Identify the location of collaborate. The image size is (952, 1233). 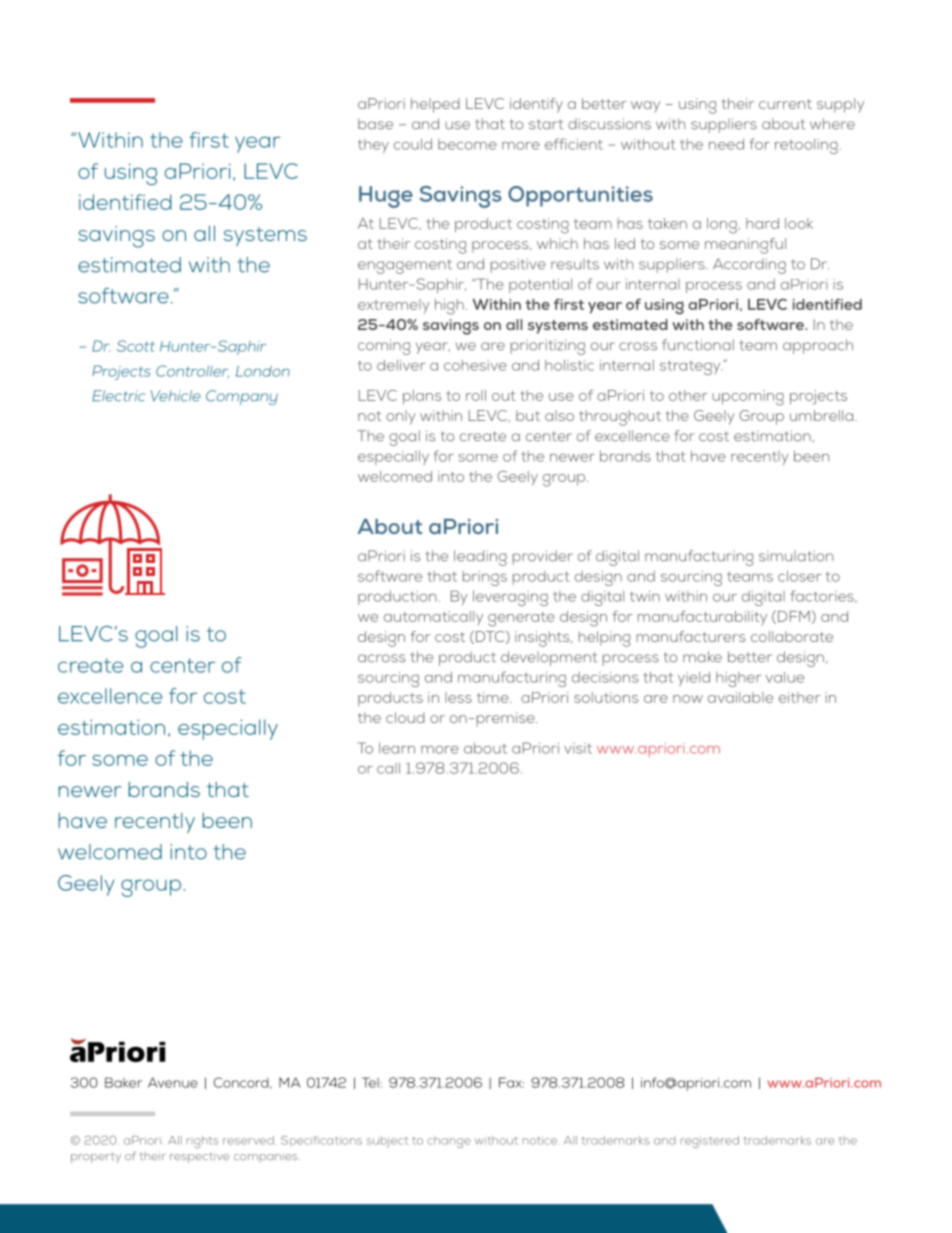
(792, 636).
